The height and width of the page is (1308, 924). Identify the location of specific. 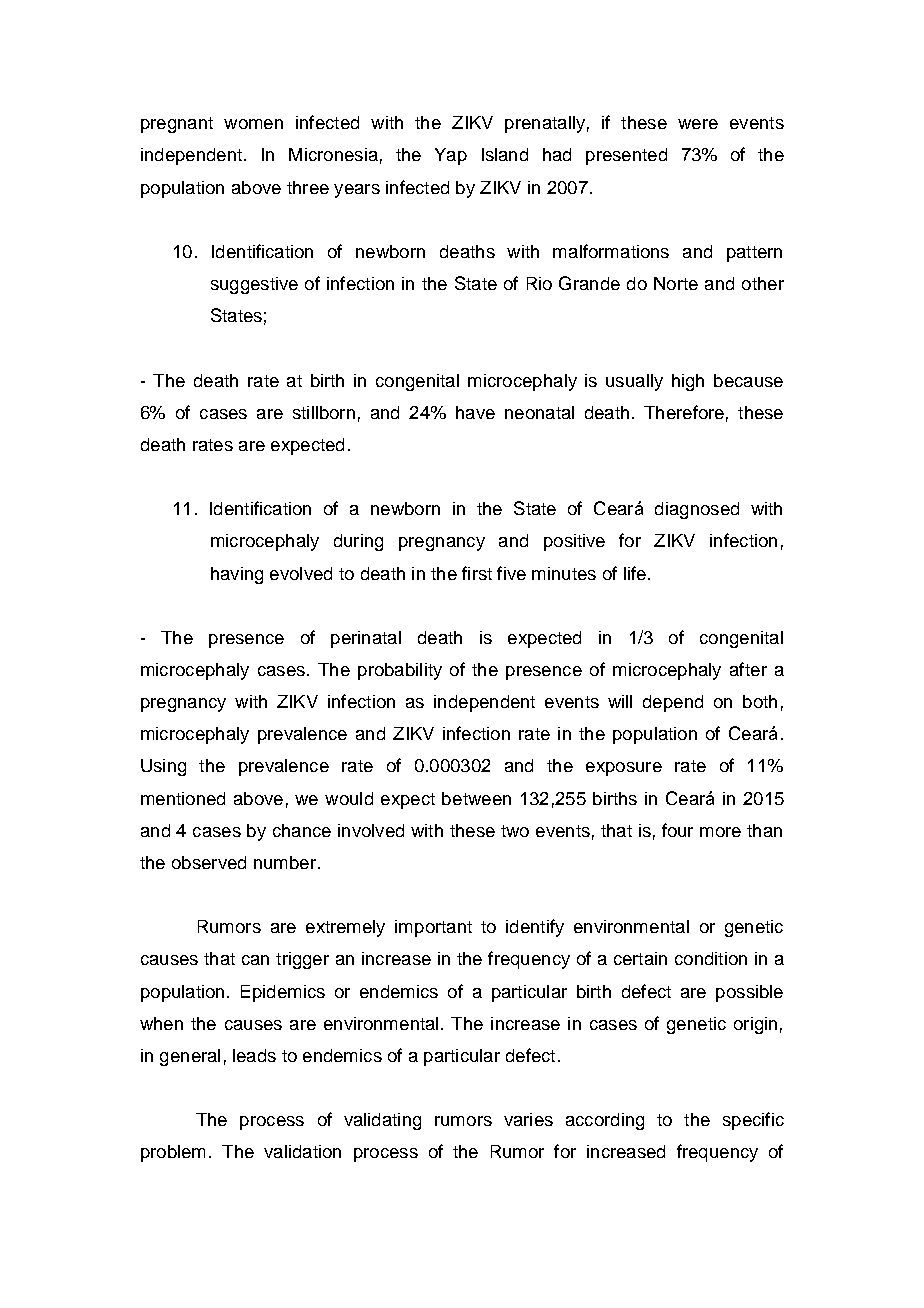
(753, 1121).
